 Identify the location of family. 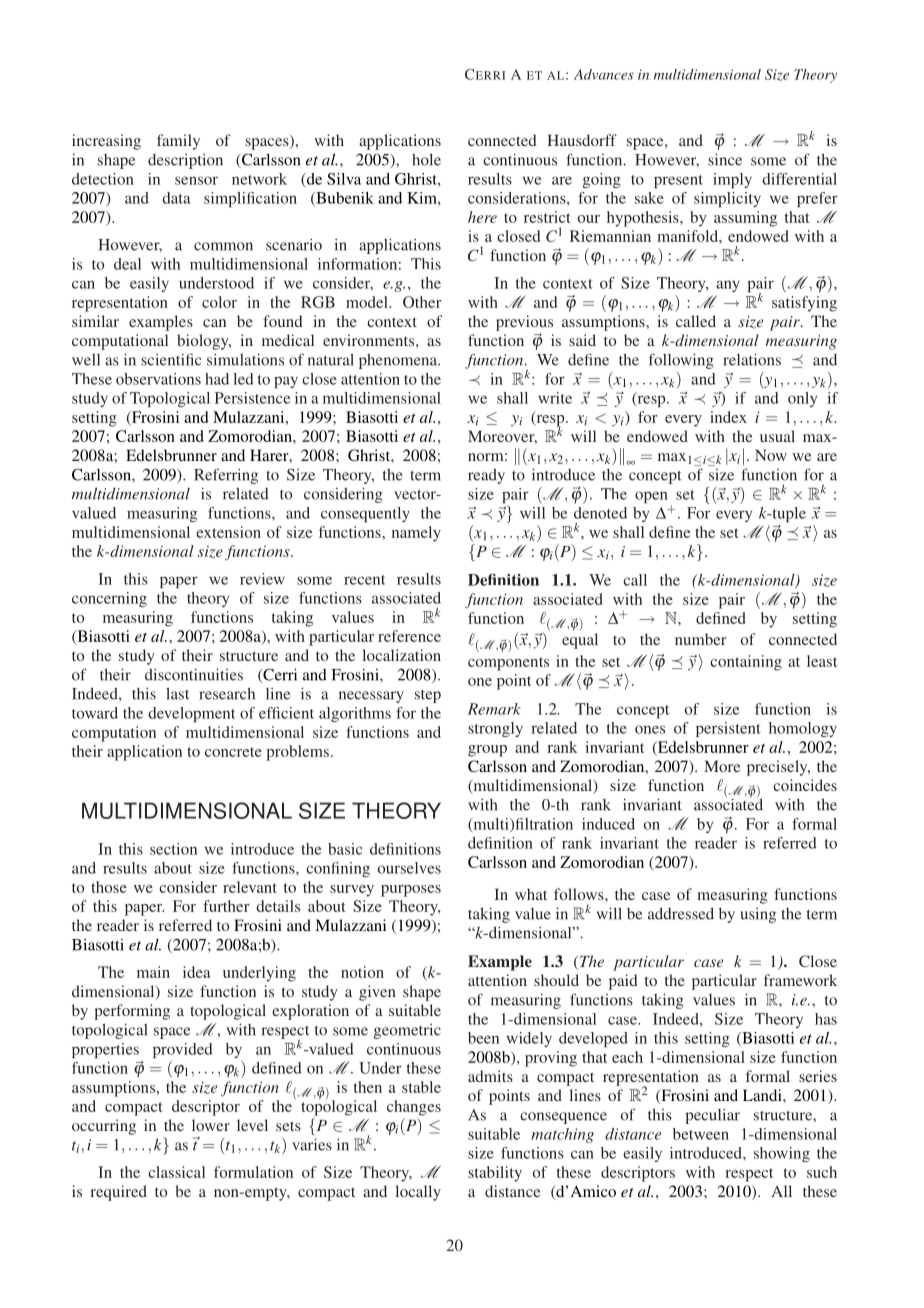
(178, 142).
